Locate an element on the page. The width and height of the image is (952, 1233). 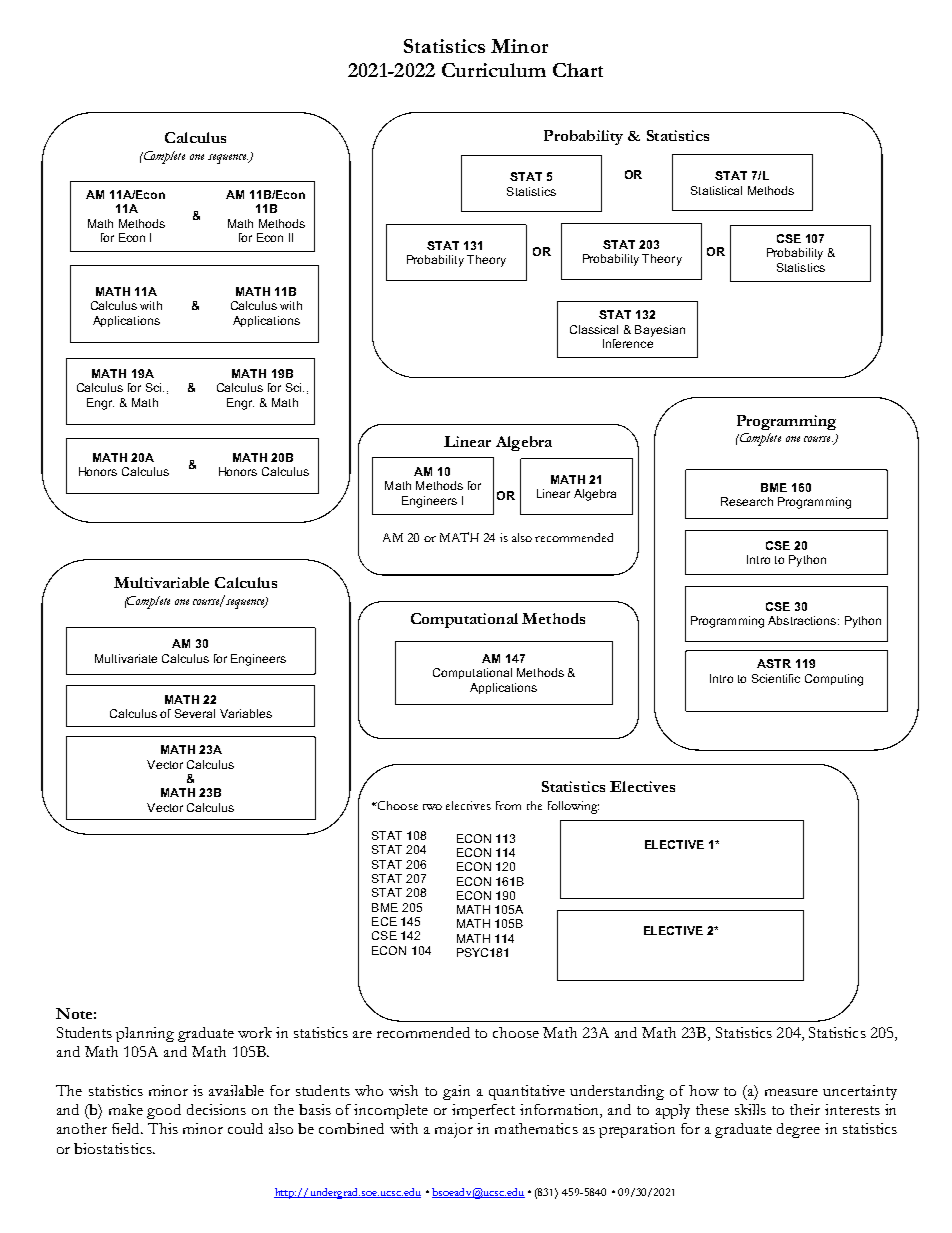
Curriculum is located at coordinates (494, 70).
